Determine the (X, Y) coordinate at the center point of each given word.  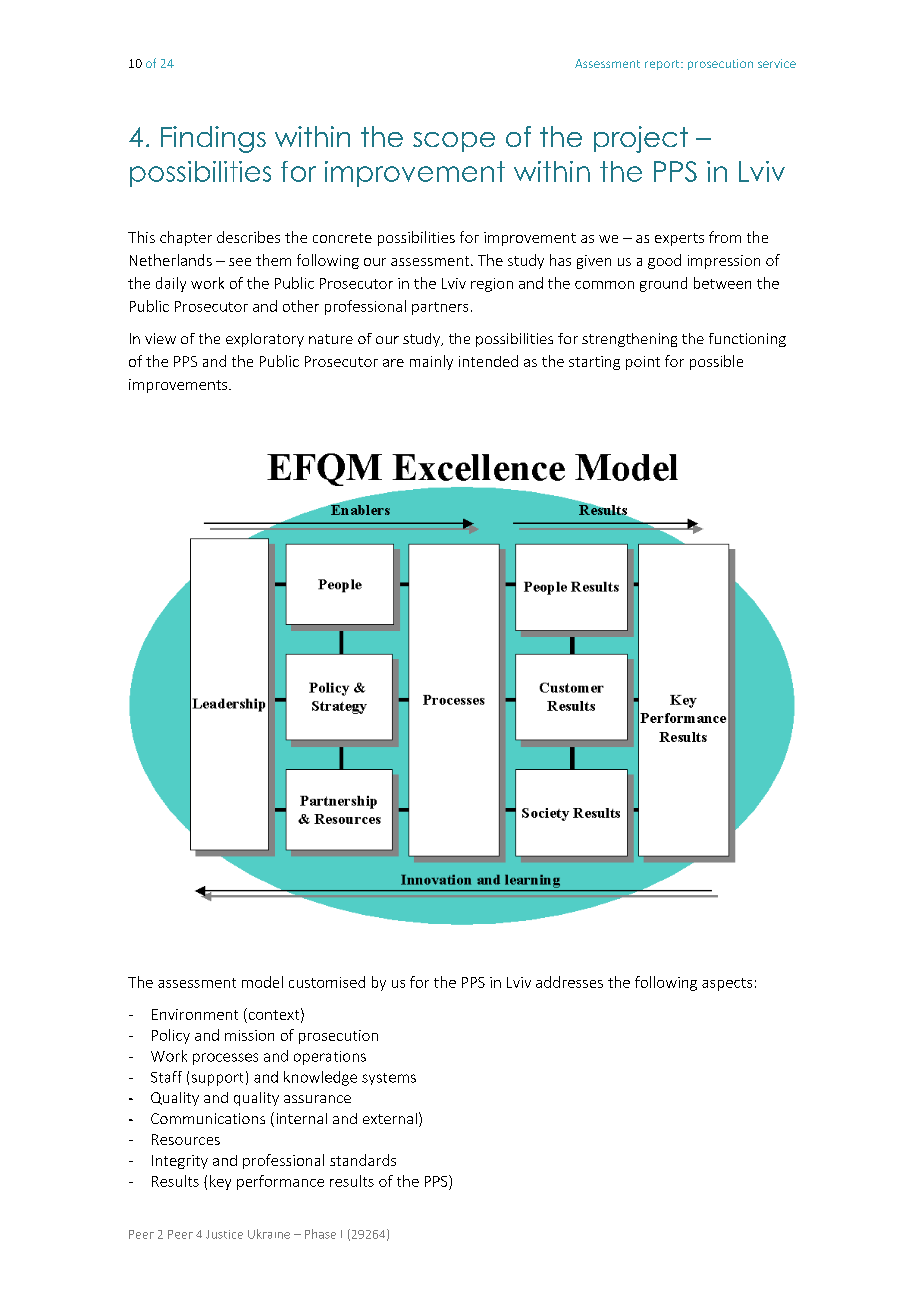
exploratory (265, 340)
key (220, 1182)
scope (454, 142)
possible (716, 362)
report (663, 65)
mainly (431, 362)
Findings (213, 139)
